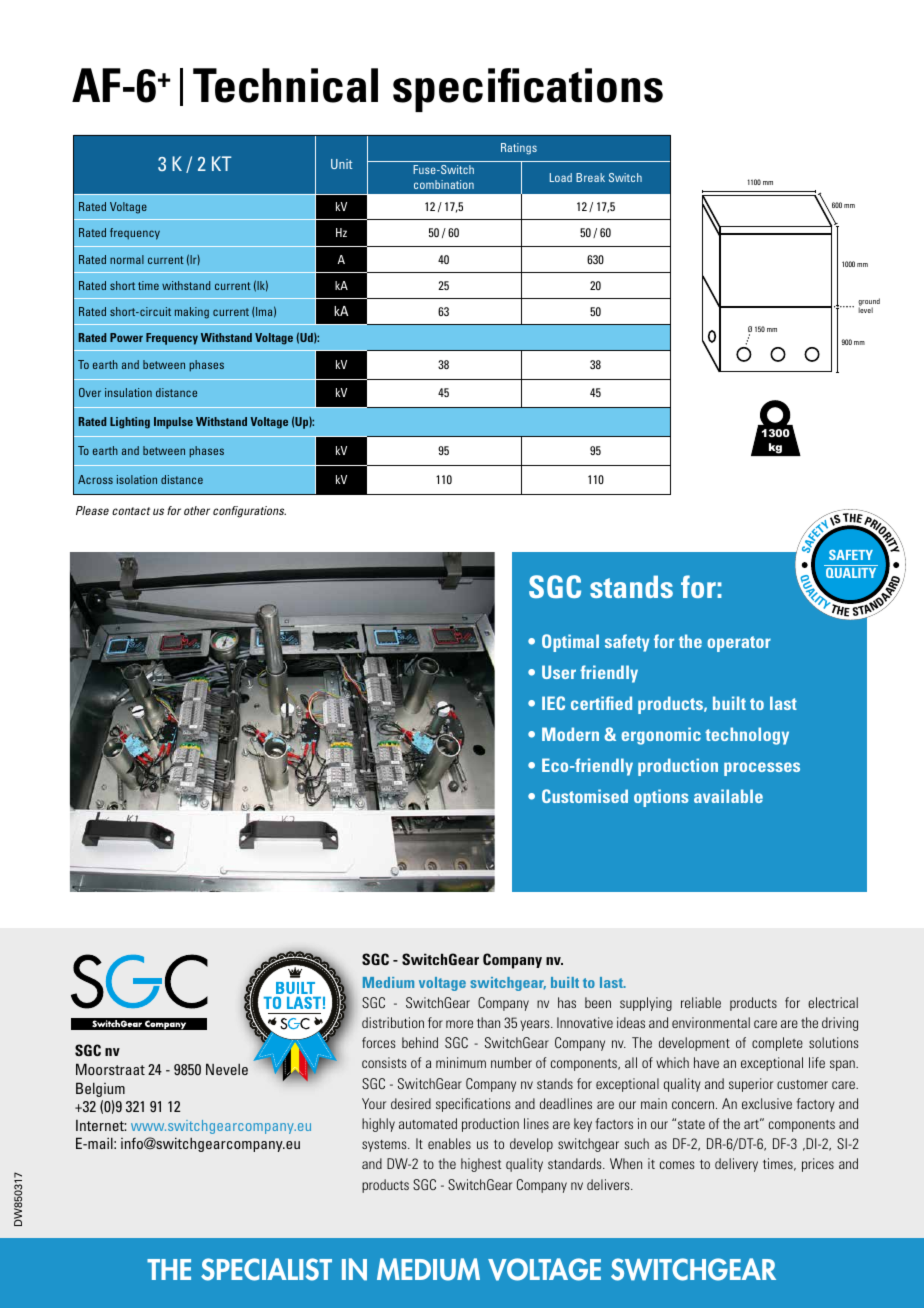 The width and height of the document is (924, 1308). Describe the element at coordinates (481, 1165) in the document. I see `highest` at that location.
